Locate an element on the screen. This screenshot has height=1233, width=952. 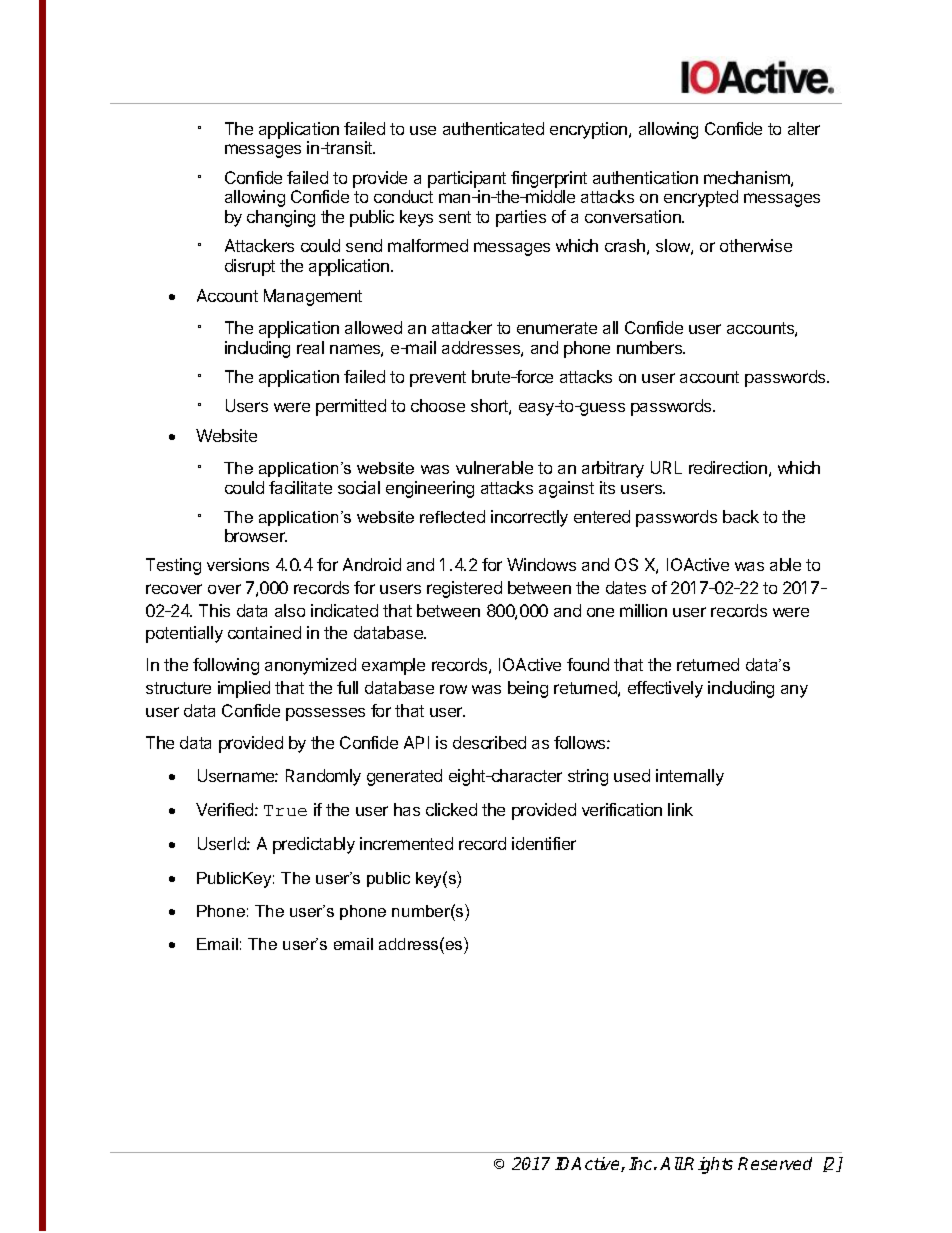
changing is located at coordinates (281, 218).
